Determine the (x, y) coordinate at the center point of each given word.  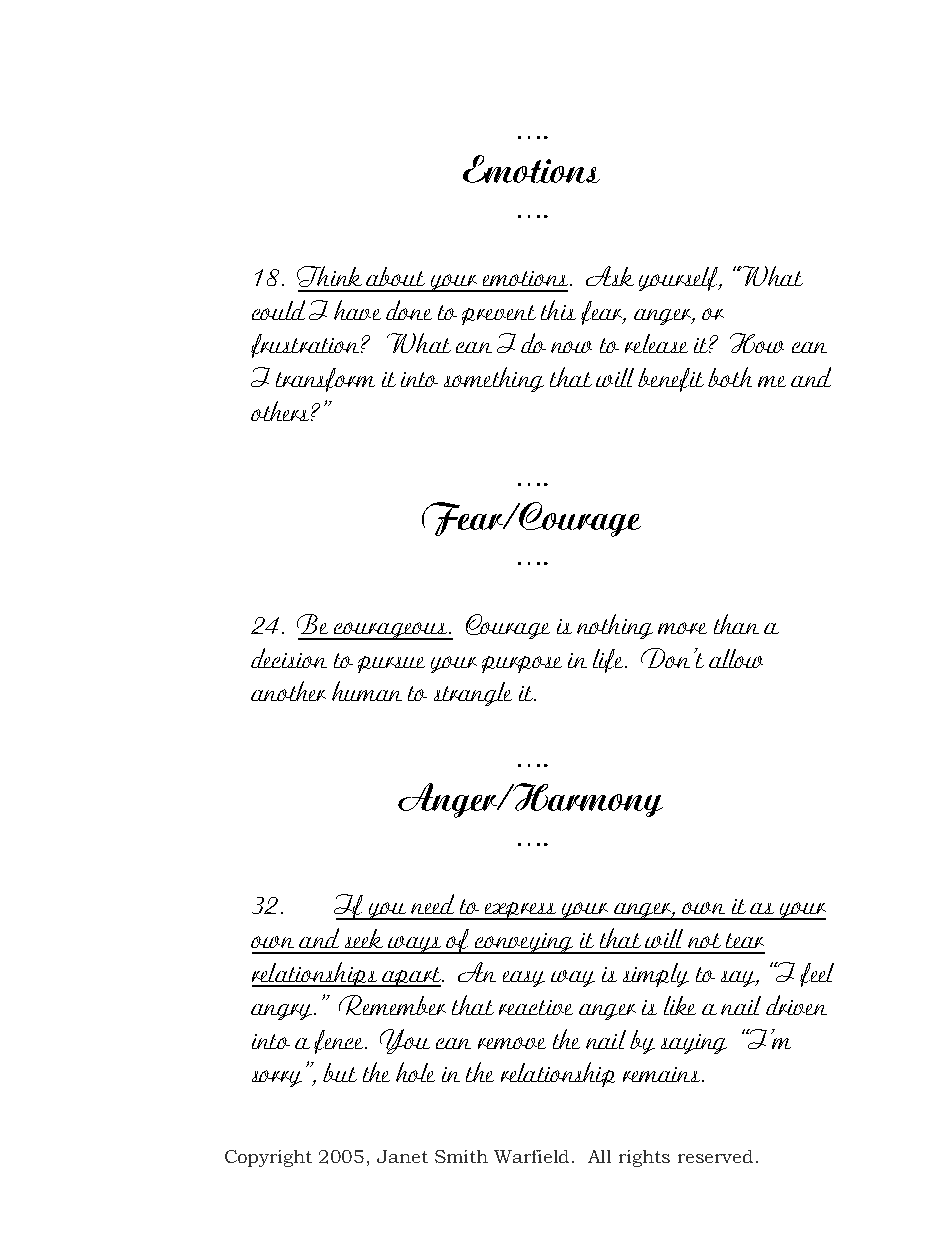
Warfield (533, 1156)
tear (745, 940)
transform (325, 380)
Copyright (268, 1158)
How (757, 343)
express (520, 911)
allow (736, 658)
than (736, 624)
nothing (615, 626)
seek (364, 938)
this (558, 310)
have (357, 310)
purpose (522, 664)
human (367, 691)
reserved (715, 1156)
